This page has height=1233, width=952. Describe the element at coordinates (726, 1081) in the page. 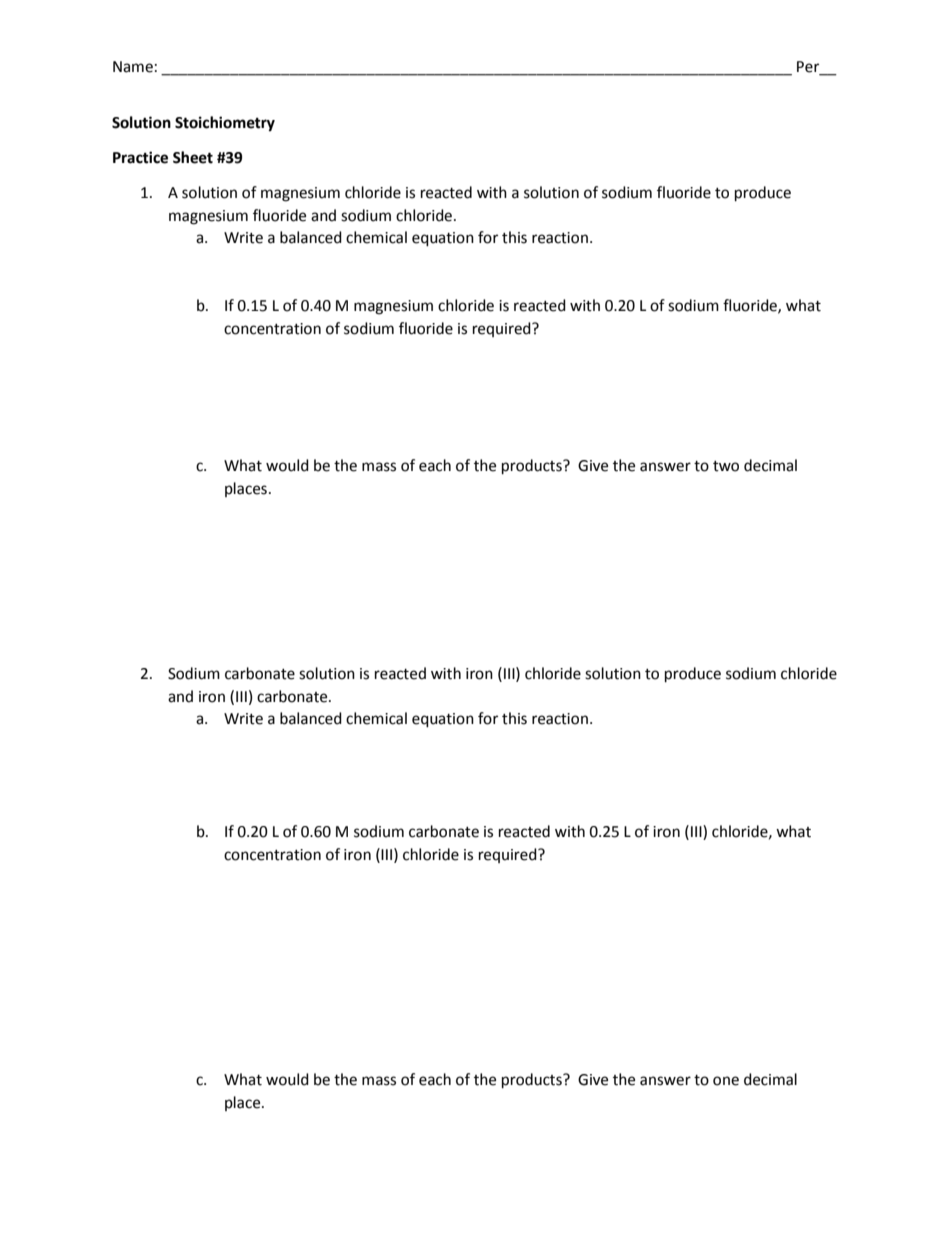

I see `one` at that location.
